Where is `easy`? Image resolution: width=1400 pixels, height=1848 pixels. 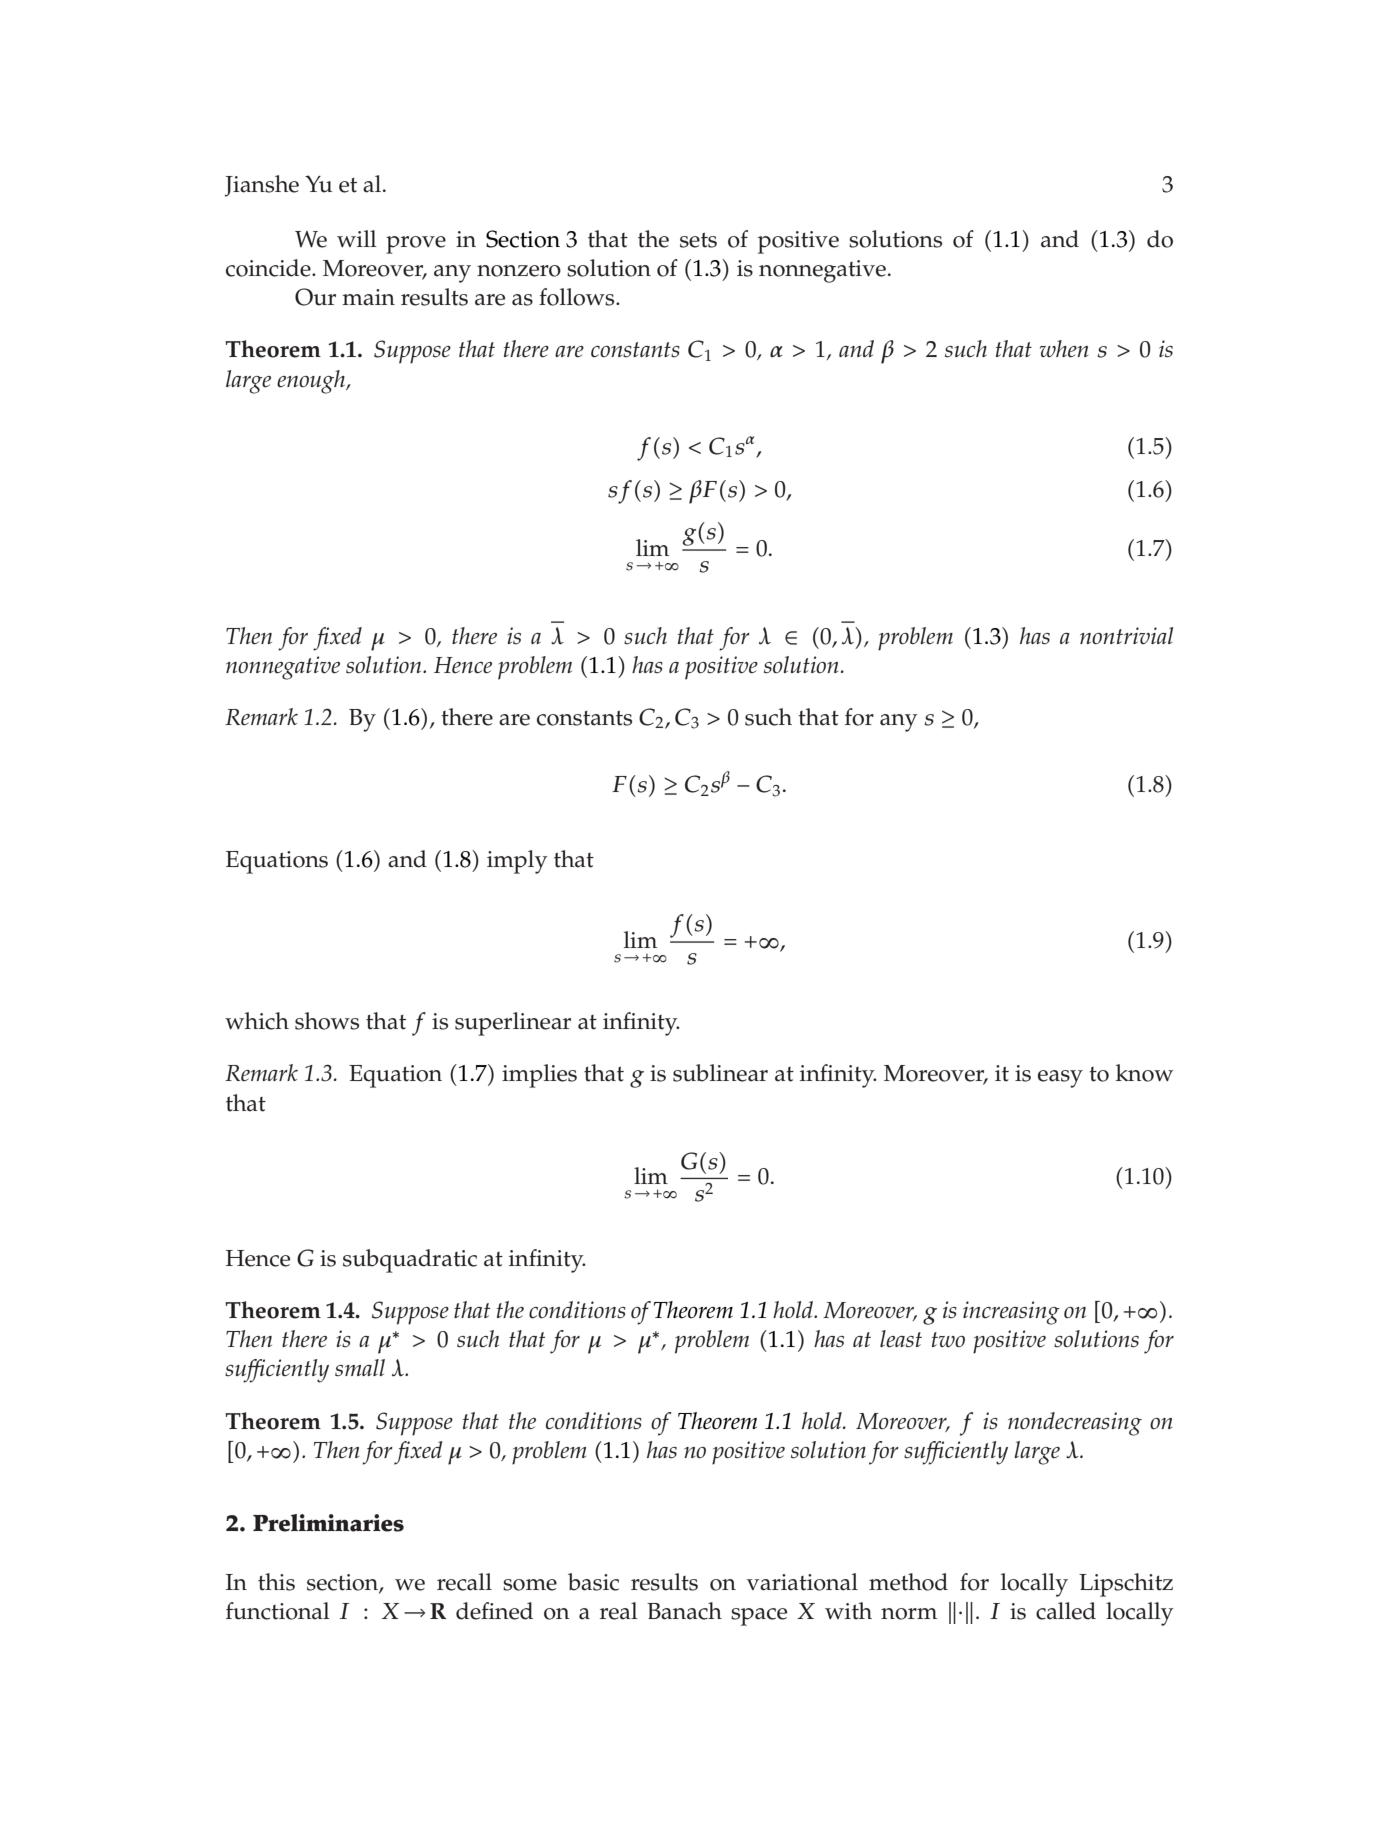
easy is located at coordinates (1060, 1079).
